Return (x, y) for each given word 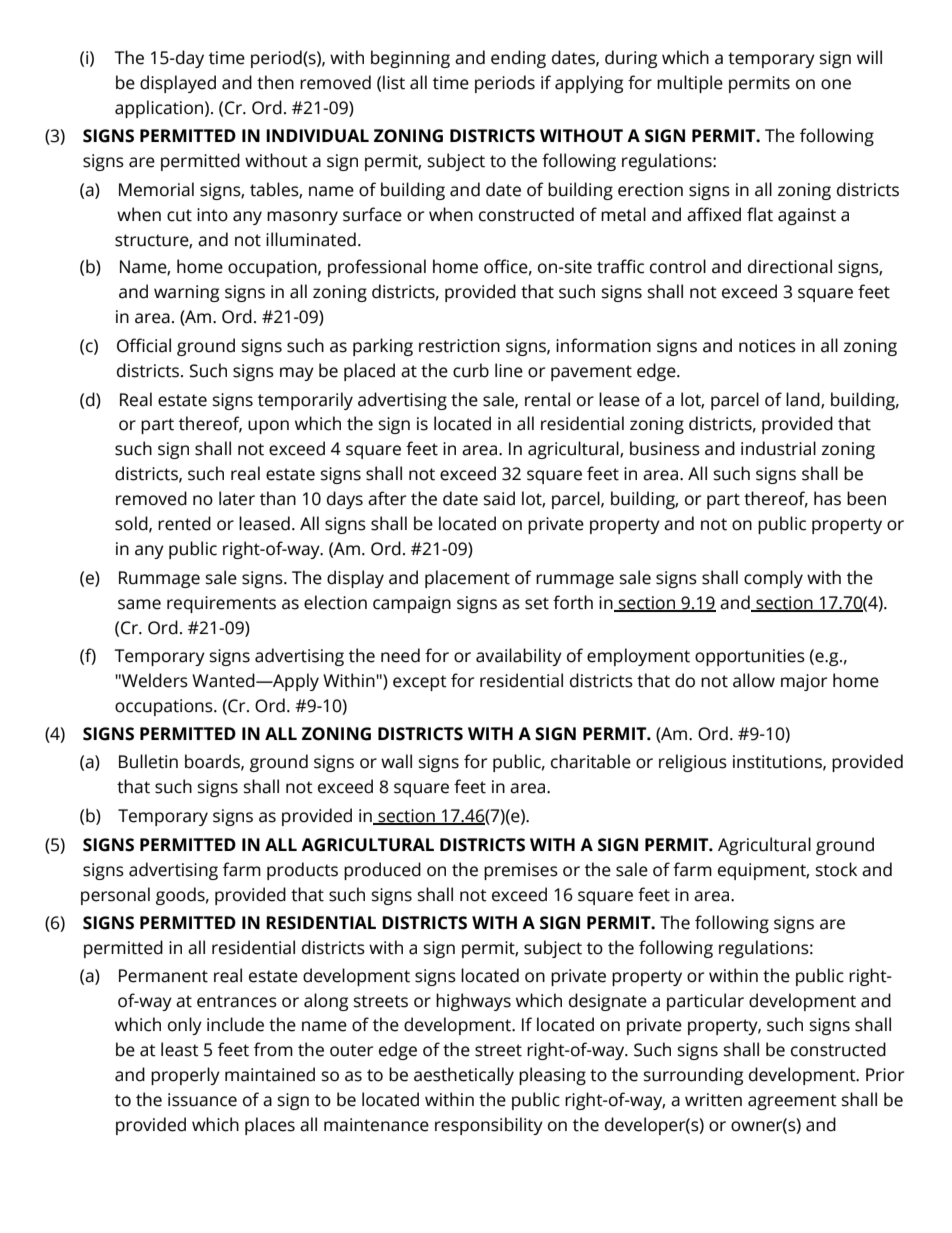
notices (767, 346)
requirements (221, 604)
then (275, 82)
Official (144, 345)
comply (773, 579)
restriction (459, 346)
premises (521, 871)
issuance (202, 1100)
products (302, 871)
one (836, 84)
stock (836, 869)
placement (467, 579)
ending (518, 59)
